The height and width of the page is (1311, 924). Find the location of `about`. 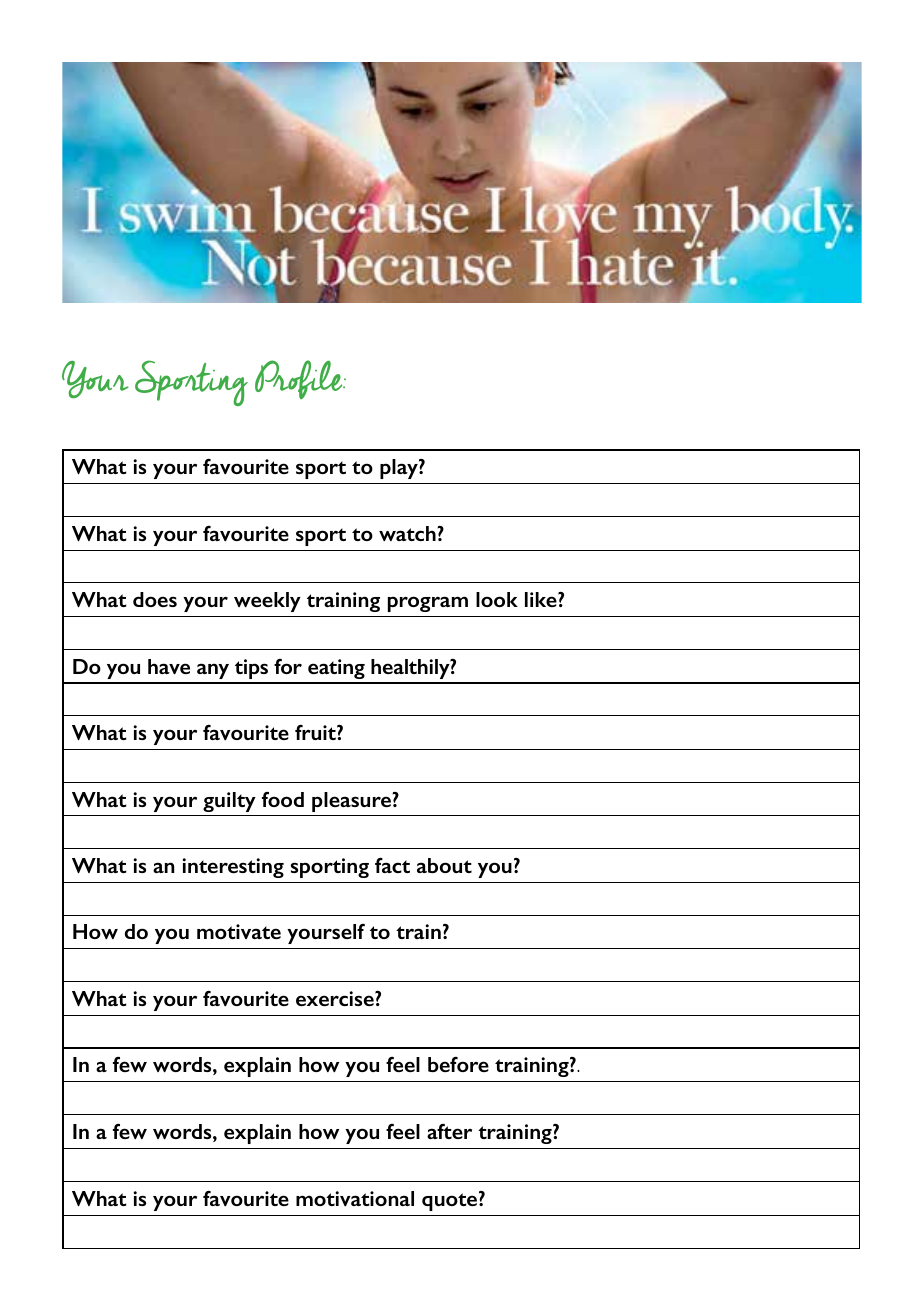

about is located at coordinates (444, 865).
